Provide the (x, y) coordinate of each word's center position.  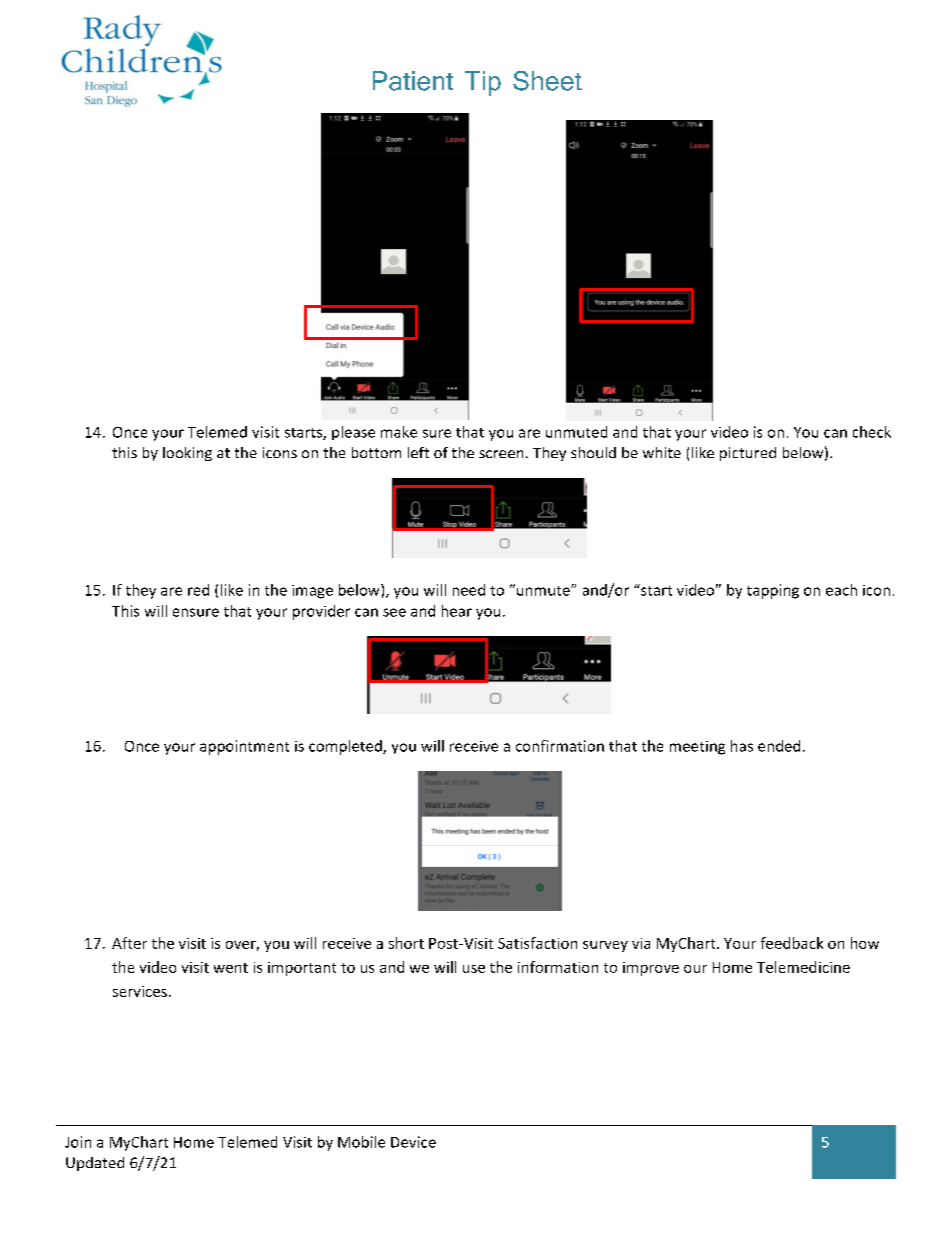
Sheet (547, 81)
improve (651, 969)
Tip (483, 83)
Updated (95, 1164)
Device (413, 1142)
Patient (413, 81)
